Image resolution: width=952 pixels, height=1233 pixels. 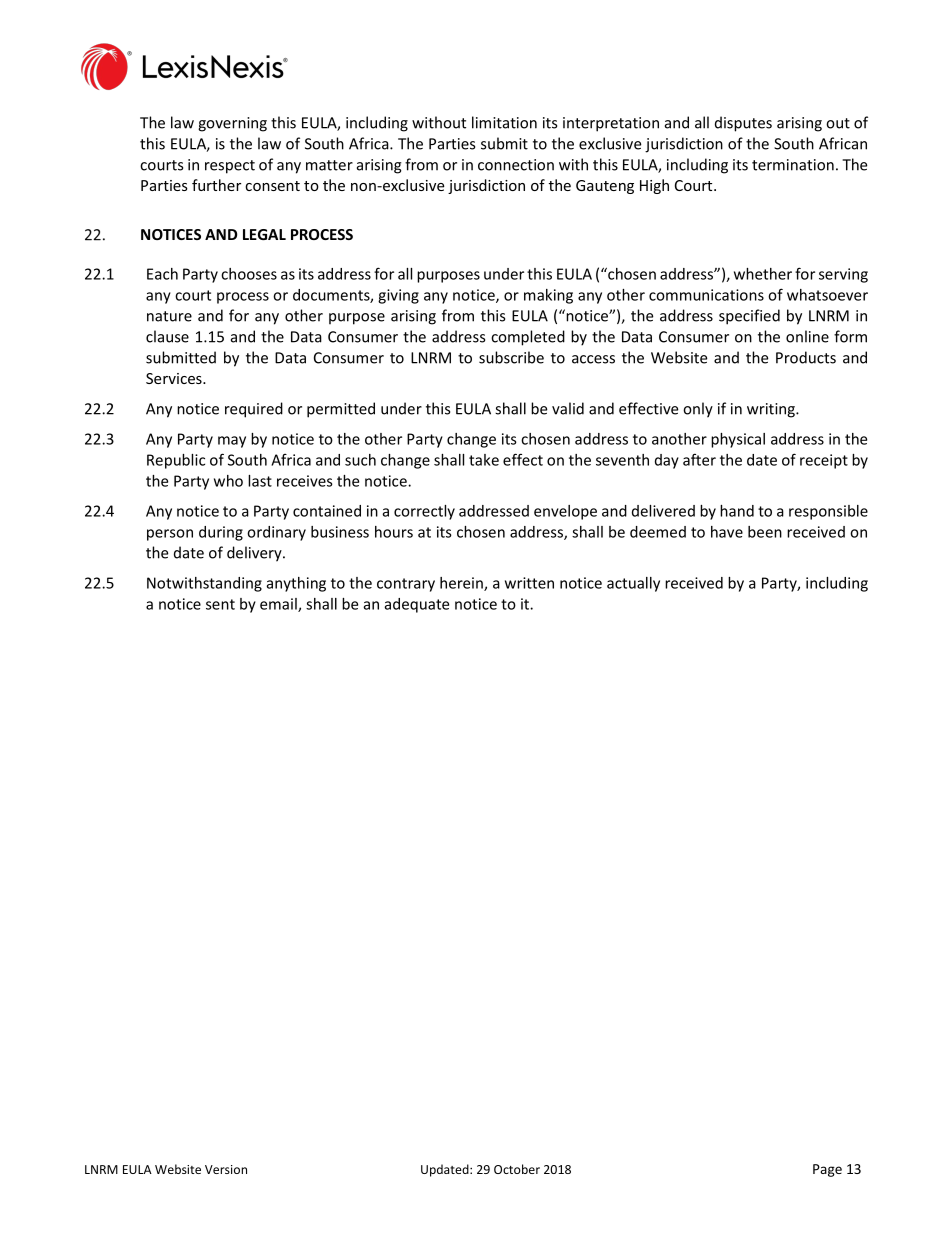 I want to click on respect, so click(x=230, y=167).
